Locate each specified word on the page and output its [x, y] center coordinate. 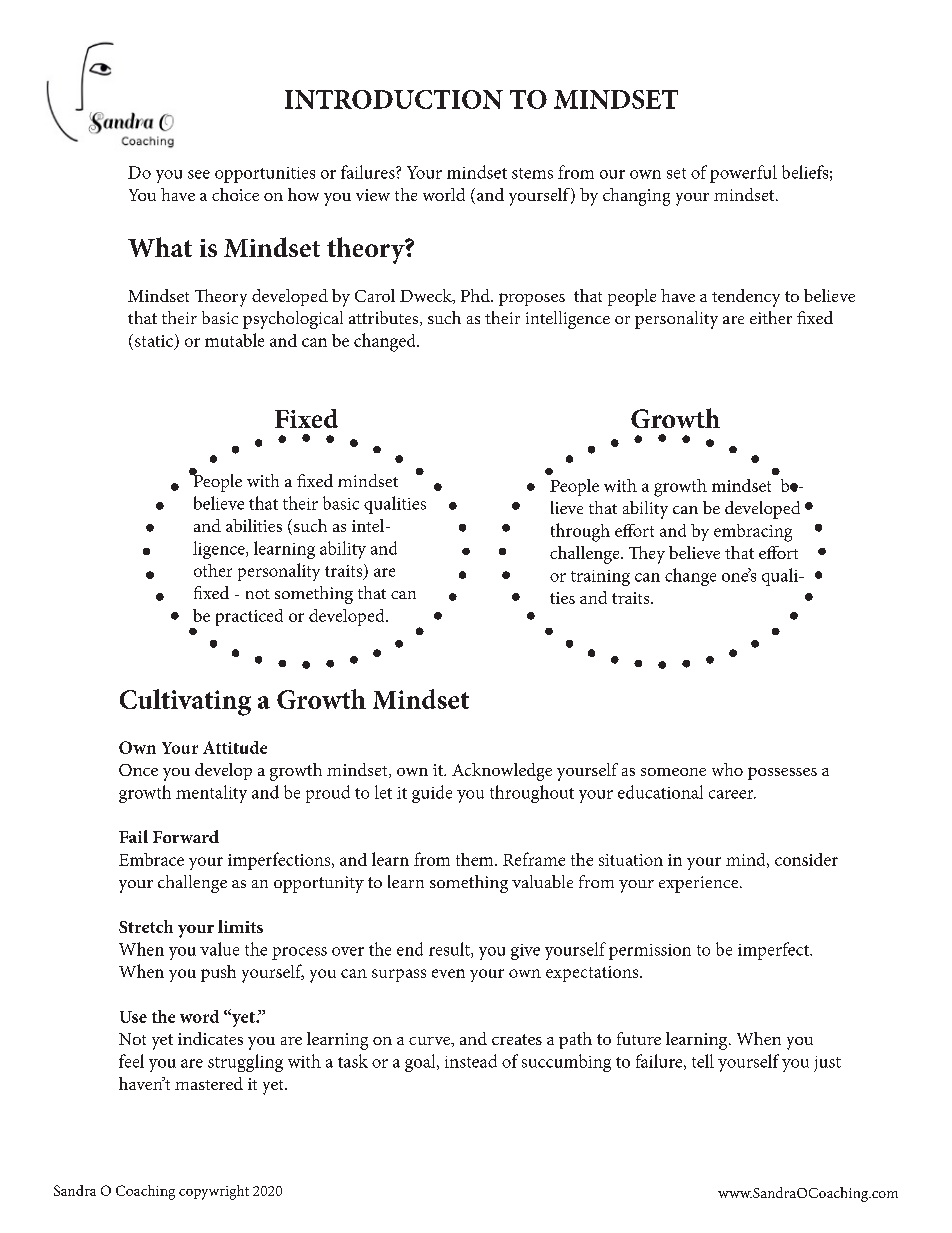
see [199, 174]
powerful [743, 174]
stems [532, 173]
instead [471, 1061]
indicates [210, 1038]
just [827, 1064]
